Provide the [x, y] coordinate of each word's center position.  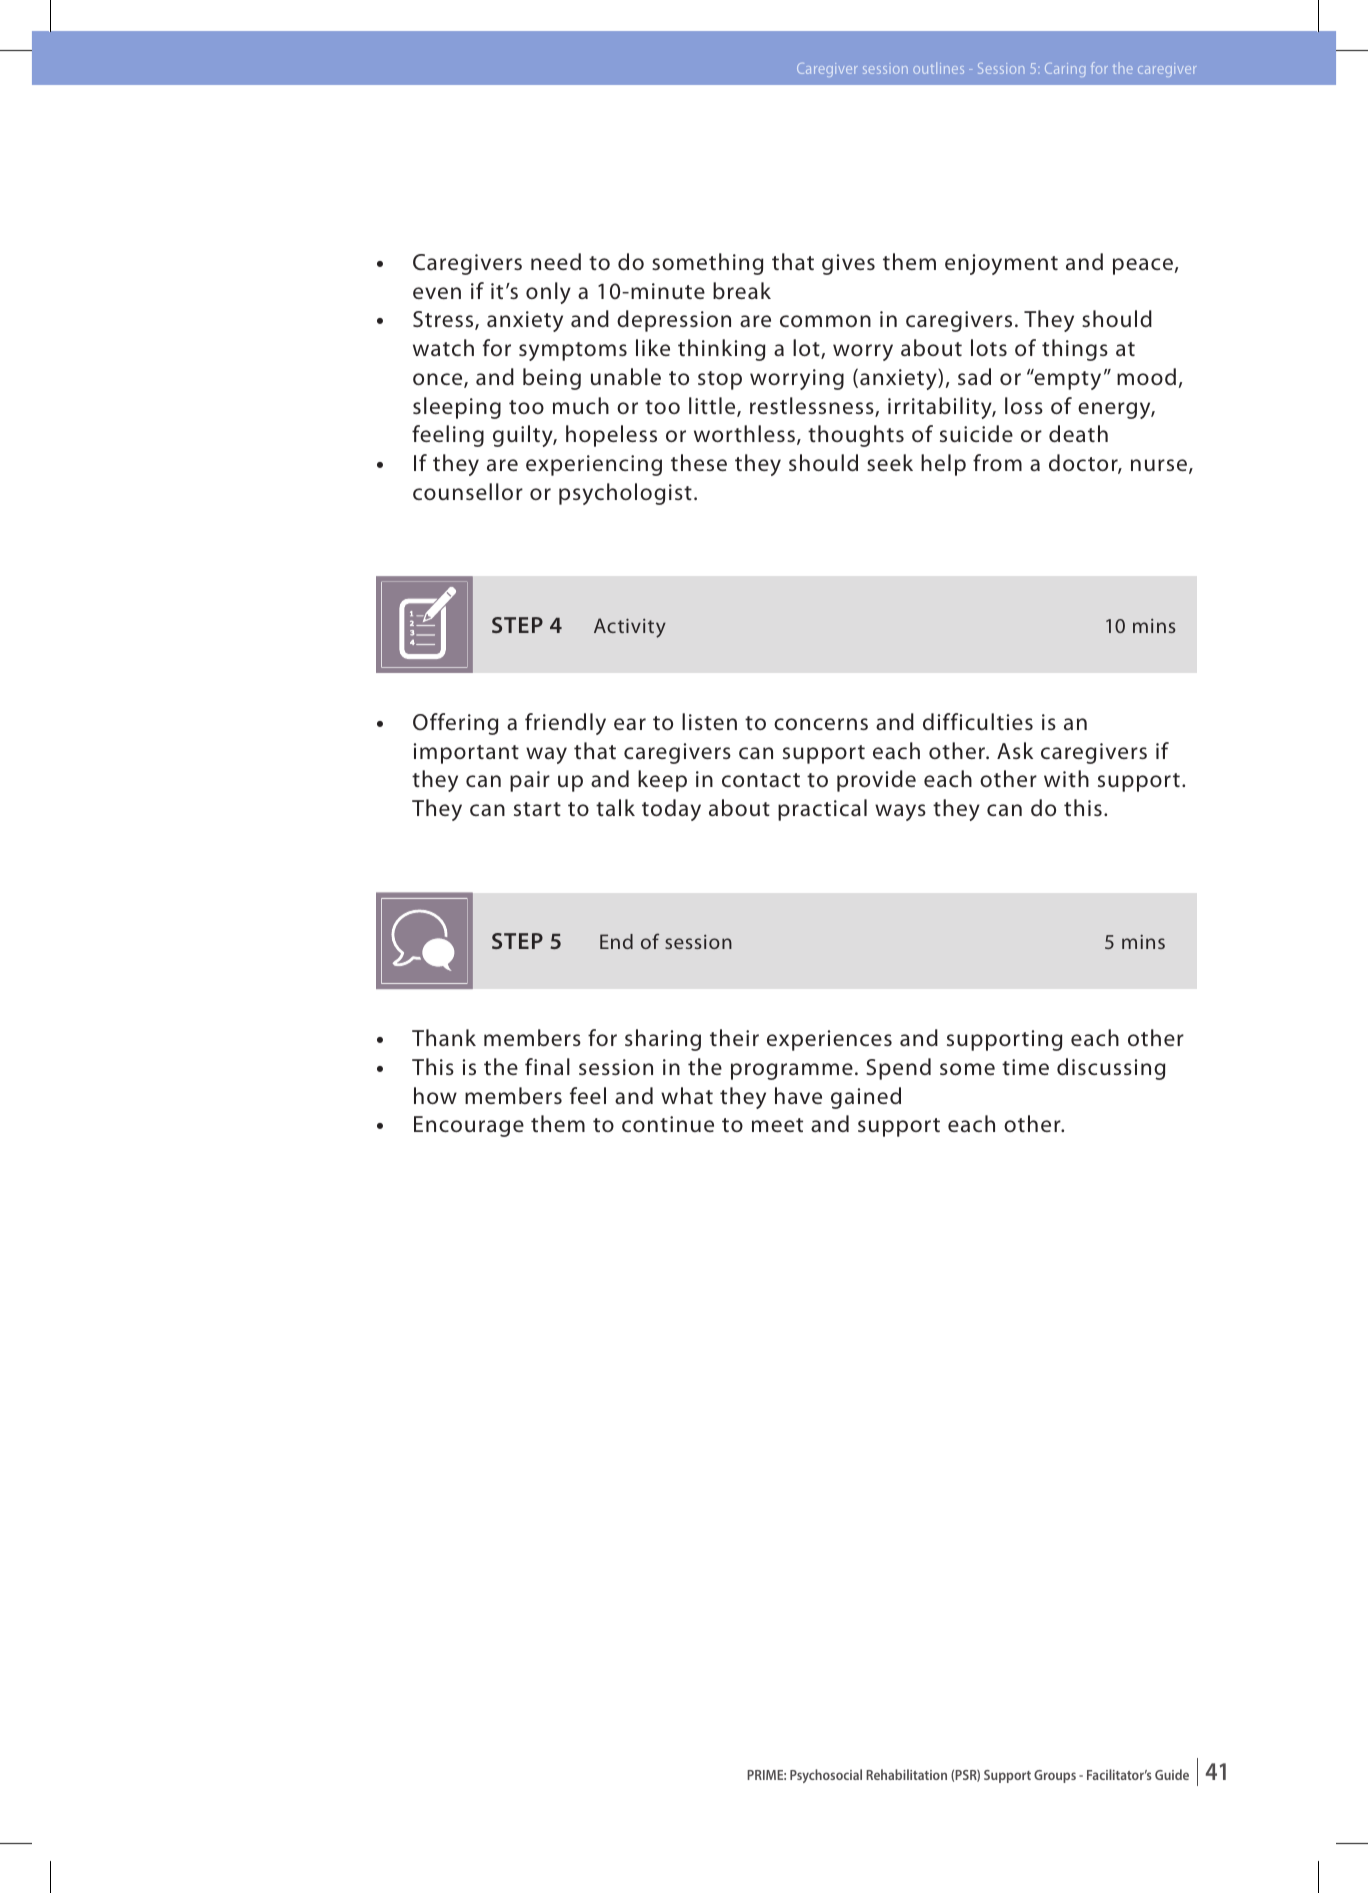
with [1066, 778]
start [537, 809]
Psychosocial [826, 1776]
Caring [1065, 70]
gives [848, 264]
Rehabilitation [906, 1774]
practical [822, 810]
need [556, 261]
